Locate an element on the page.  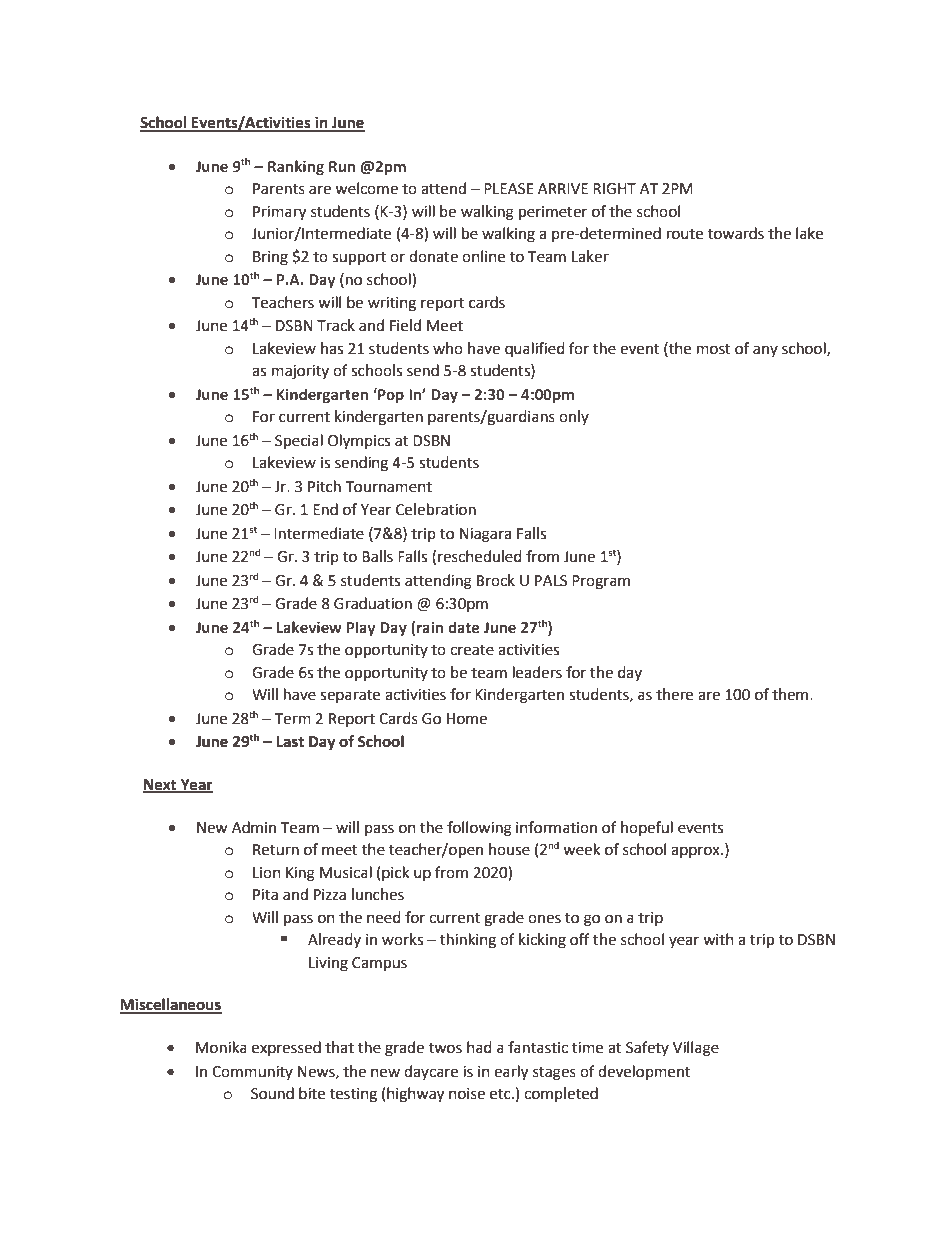
Community is located at coordinates (252, 1073).
